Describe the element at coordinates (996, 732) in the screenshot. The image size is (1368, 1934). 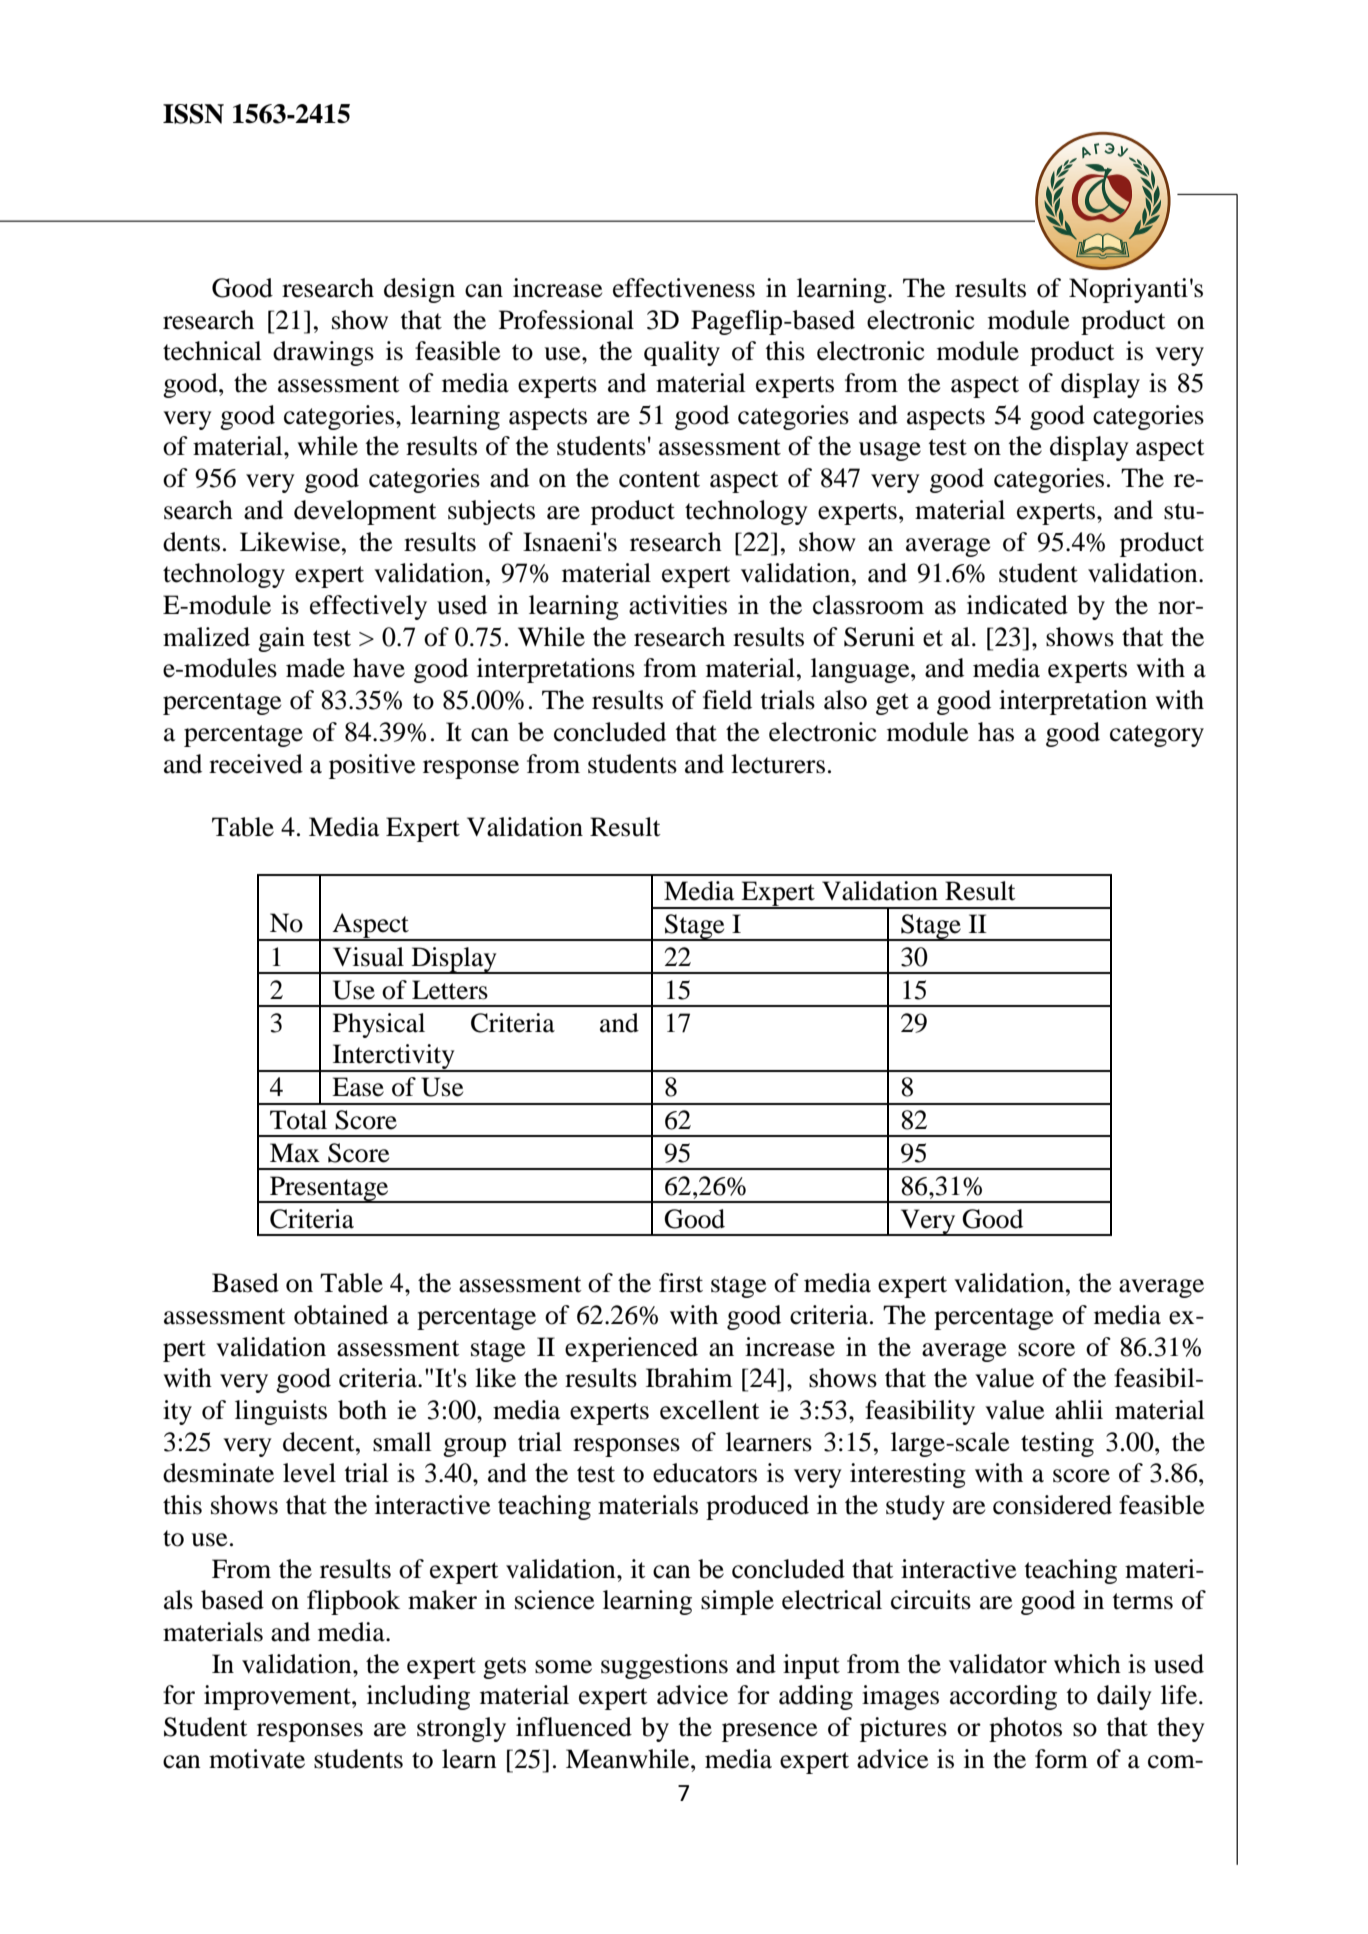
I see `has` at that location.
